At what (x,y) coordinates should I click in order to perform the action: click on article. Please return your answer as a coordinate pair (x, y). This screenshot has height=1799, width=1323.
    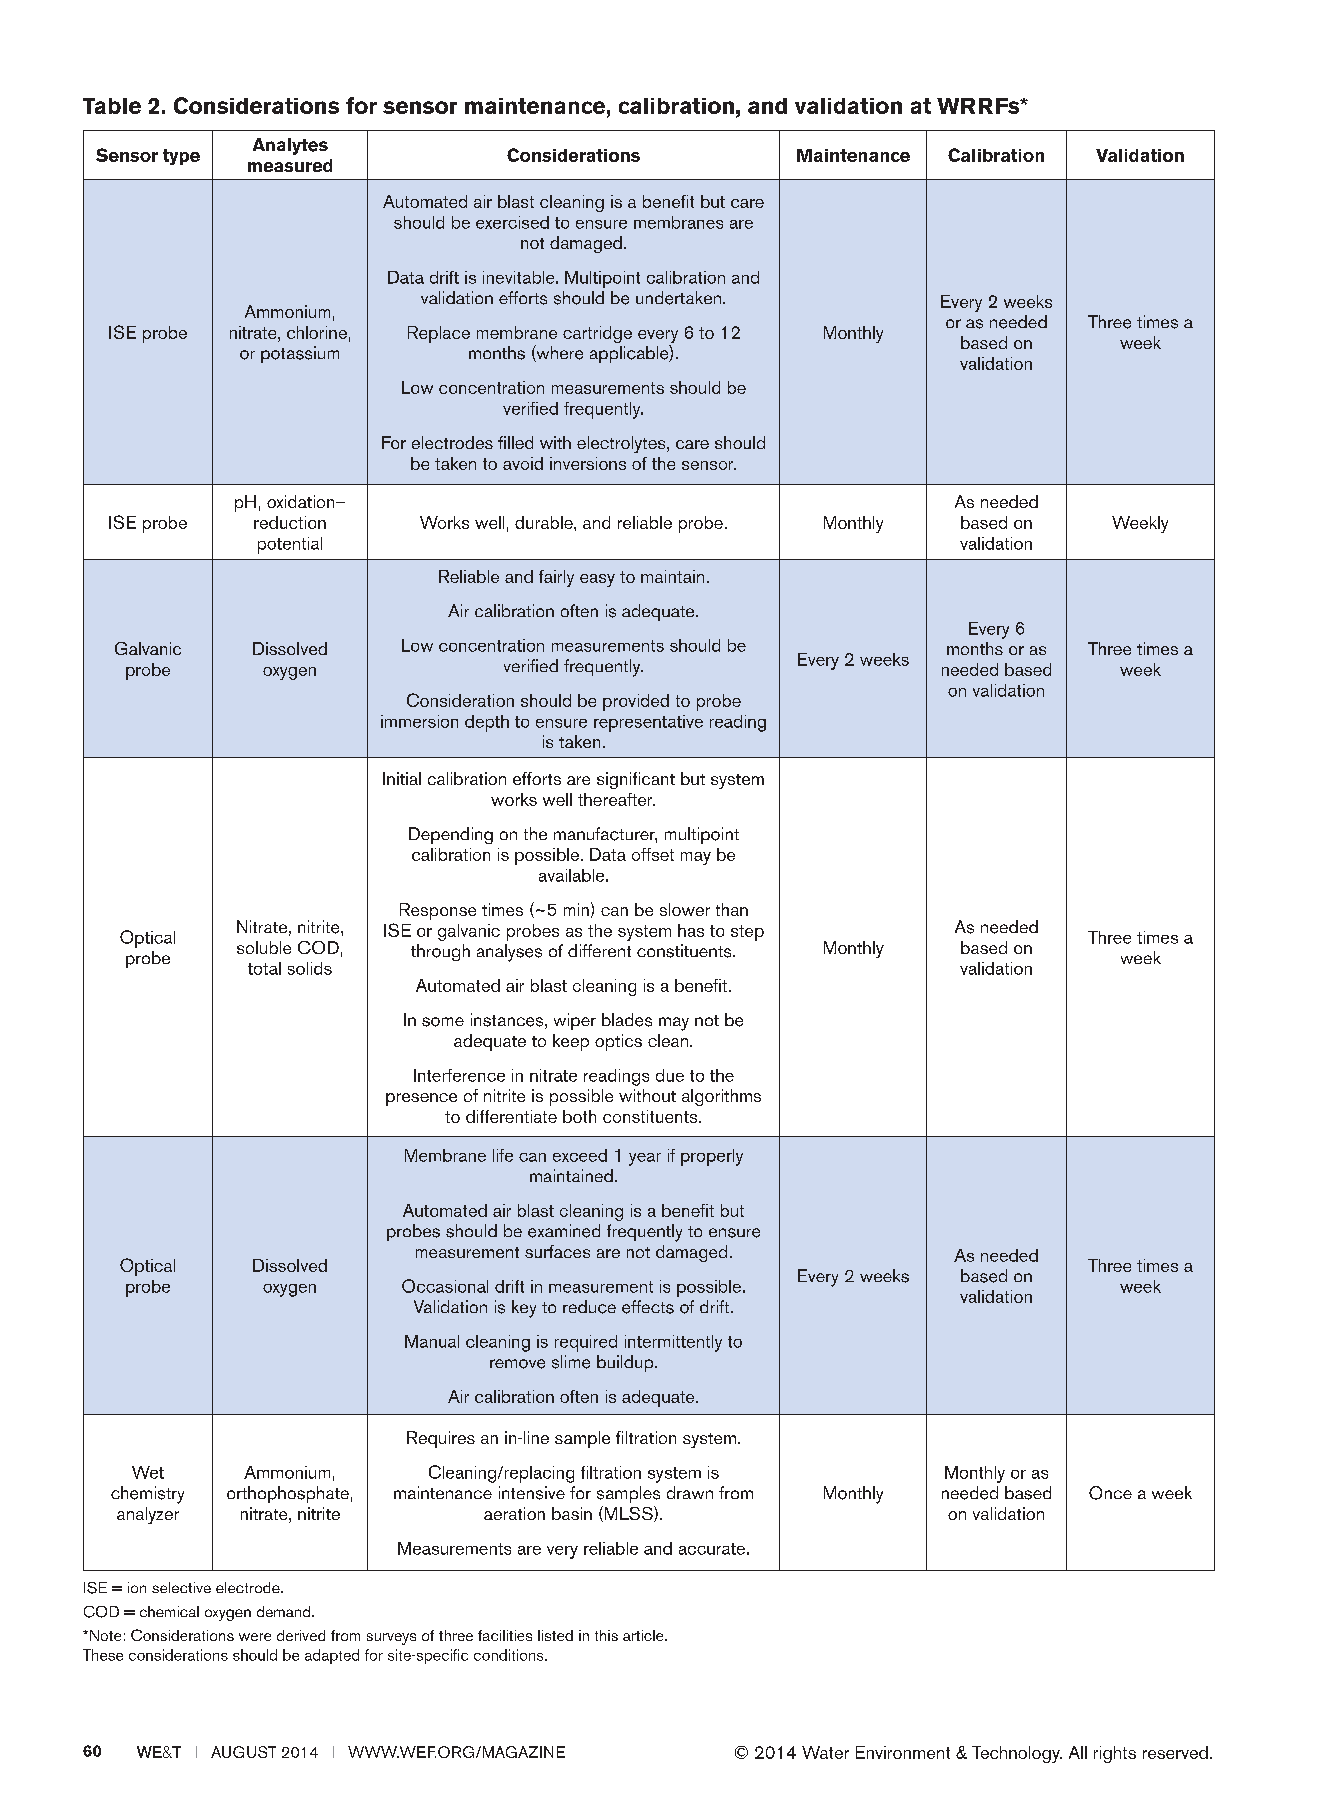
    Looking at the image, I should click on (644, 1635).
